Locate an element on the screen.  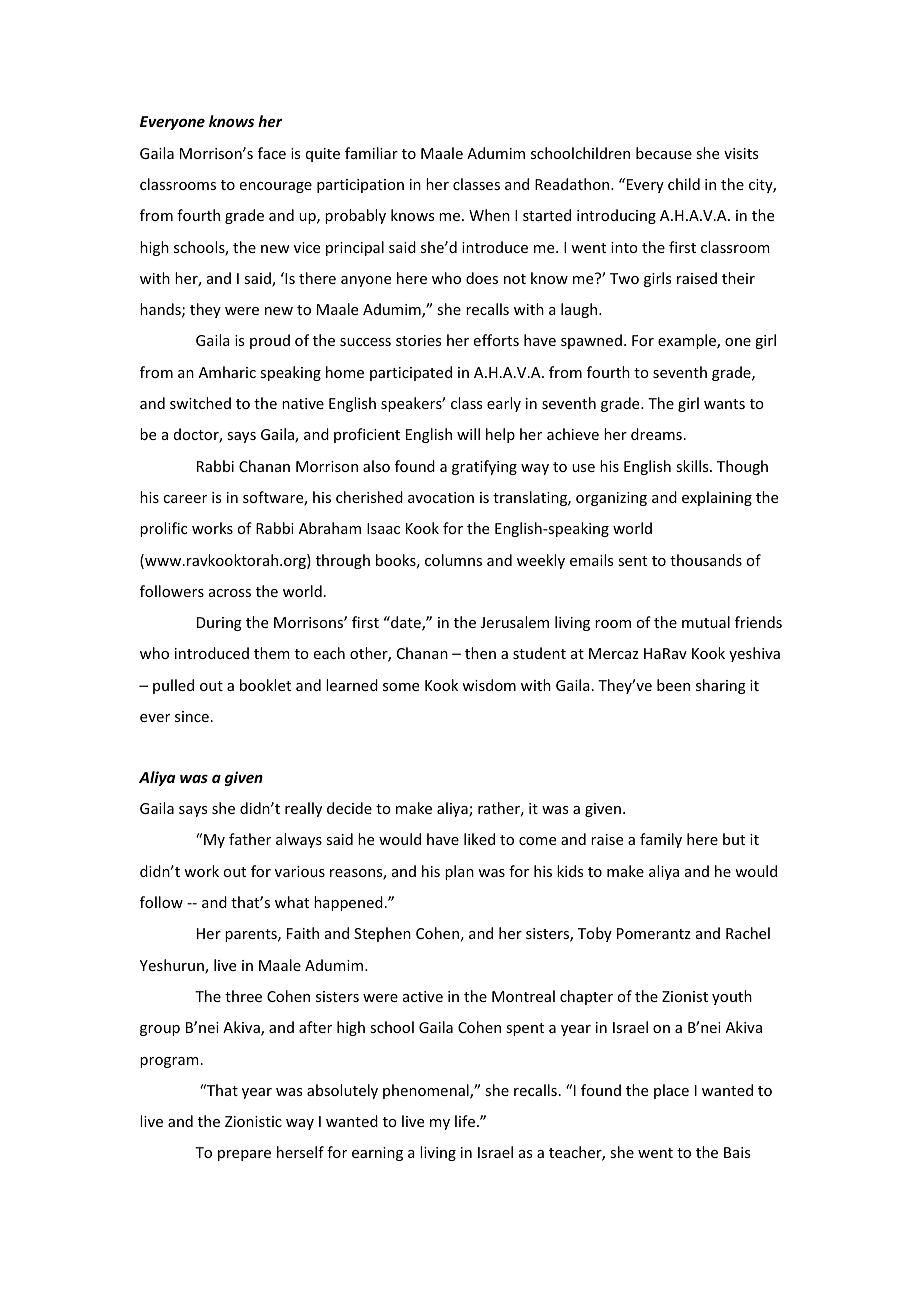
When is located at coordinates (489, 215).
